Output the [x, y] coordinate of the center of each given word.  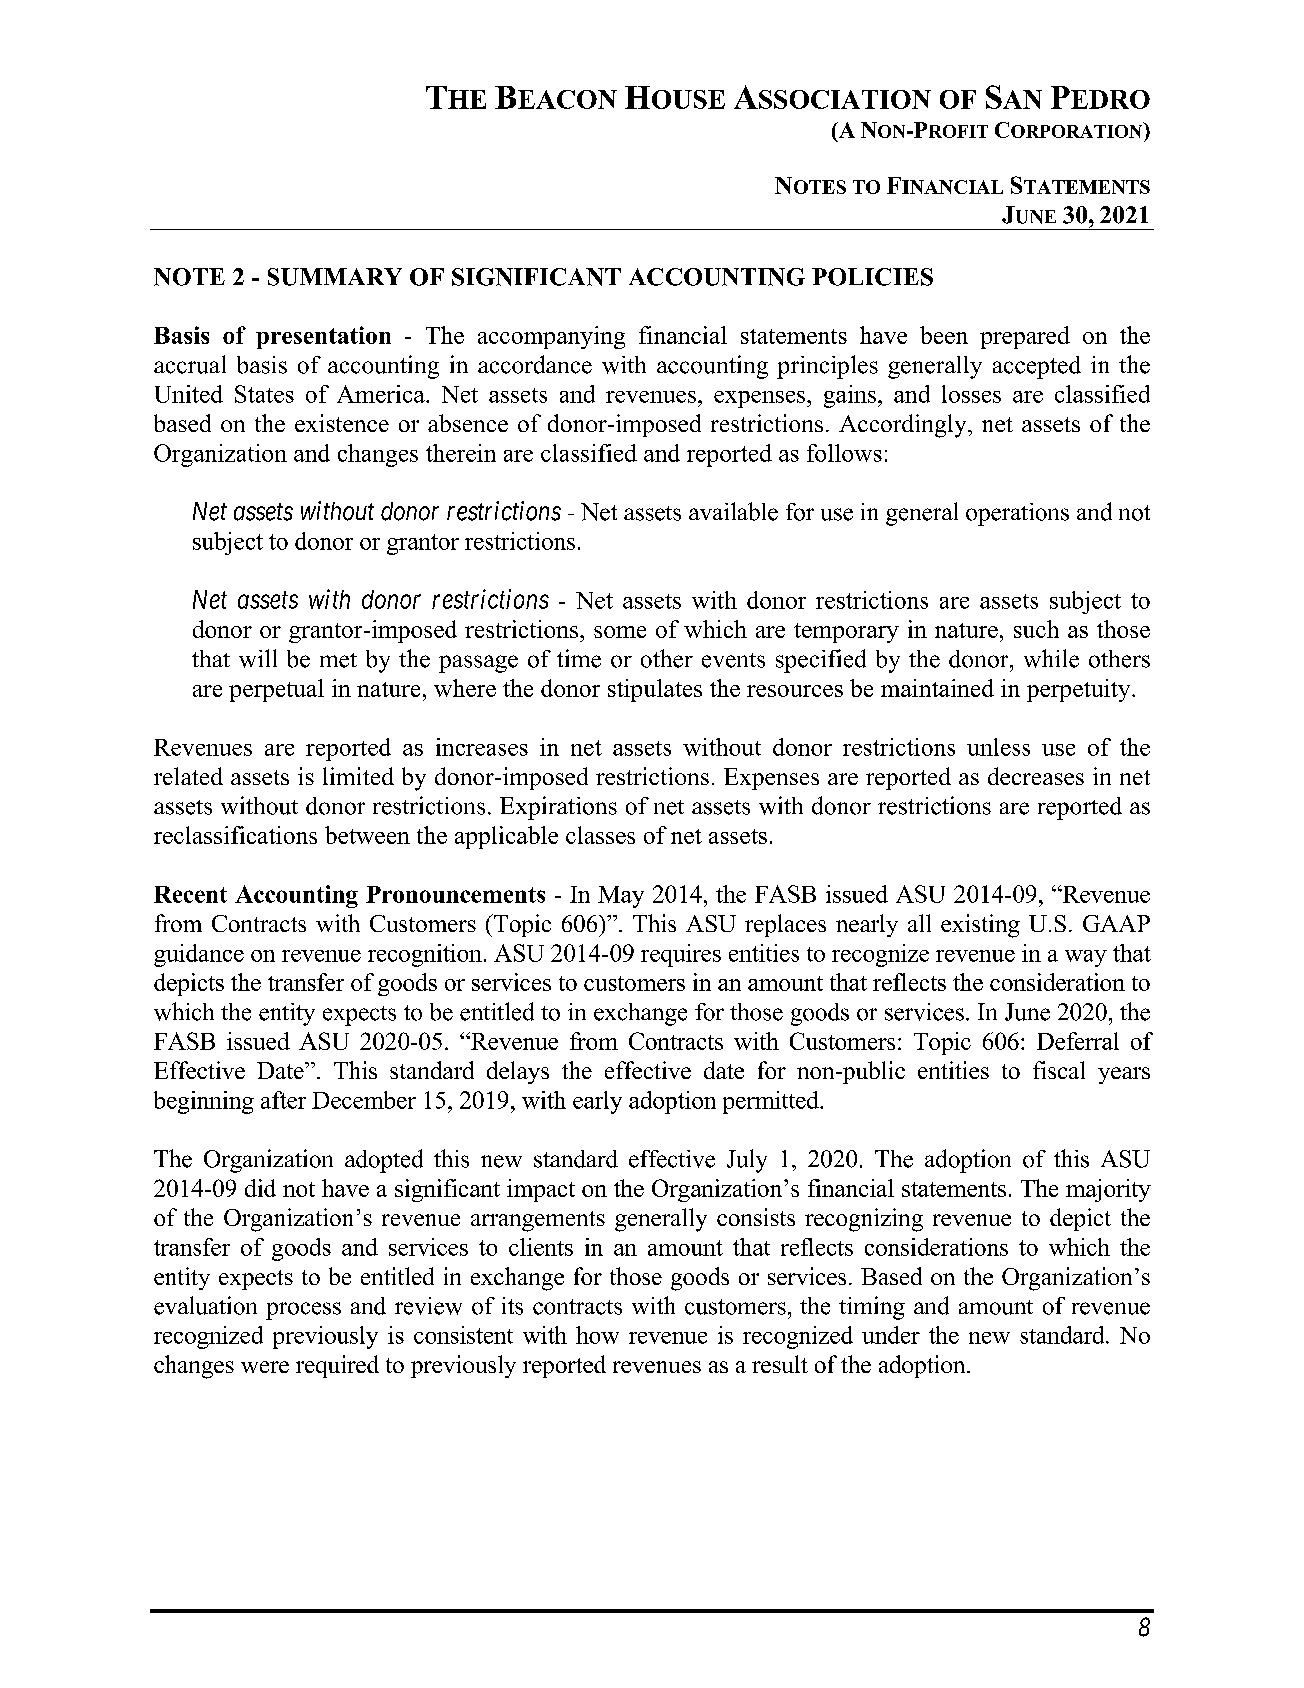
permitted [772, 1102]
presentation [323, 337]
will [258, 658]
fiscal [1059, 1070]
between [367, 835]
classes [600, 835]
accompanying [551, 337]
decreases [1036, 776]
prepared [1025, 337]
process [303, 1311]
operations [1017, 514]
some [620, 632]
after [283, 1100]
